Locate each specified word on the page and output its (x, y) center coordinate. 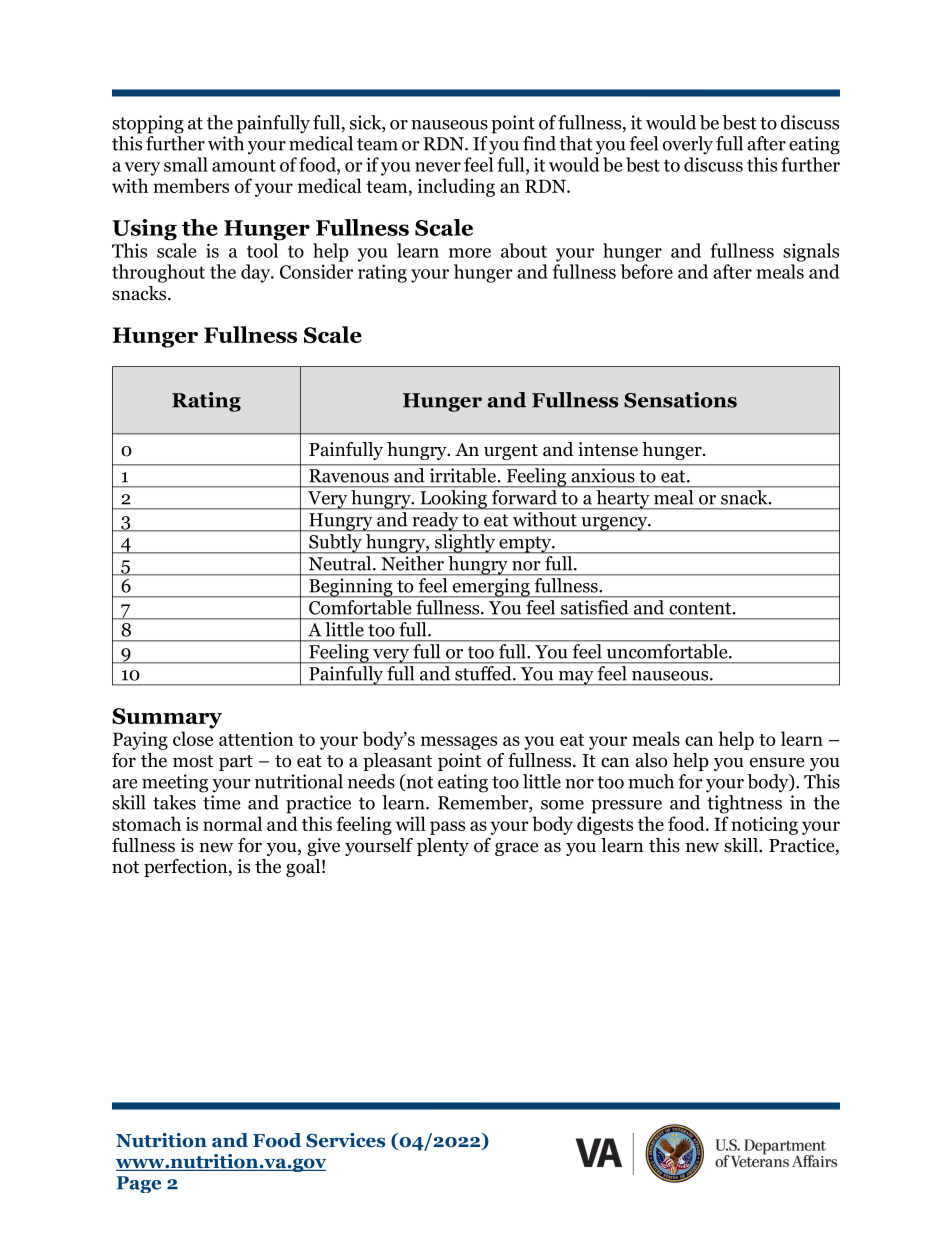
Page (138, 1184)
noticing (764, 826)
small (186, 164)
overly (688, 145)
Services (345, 1140)
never (438, 167)
